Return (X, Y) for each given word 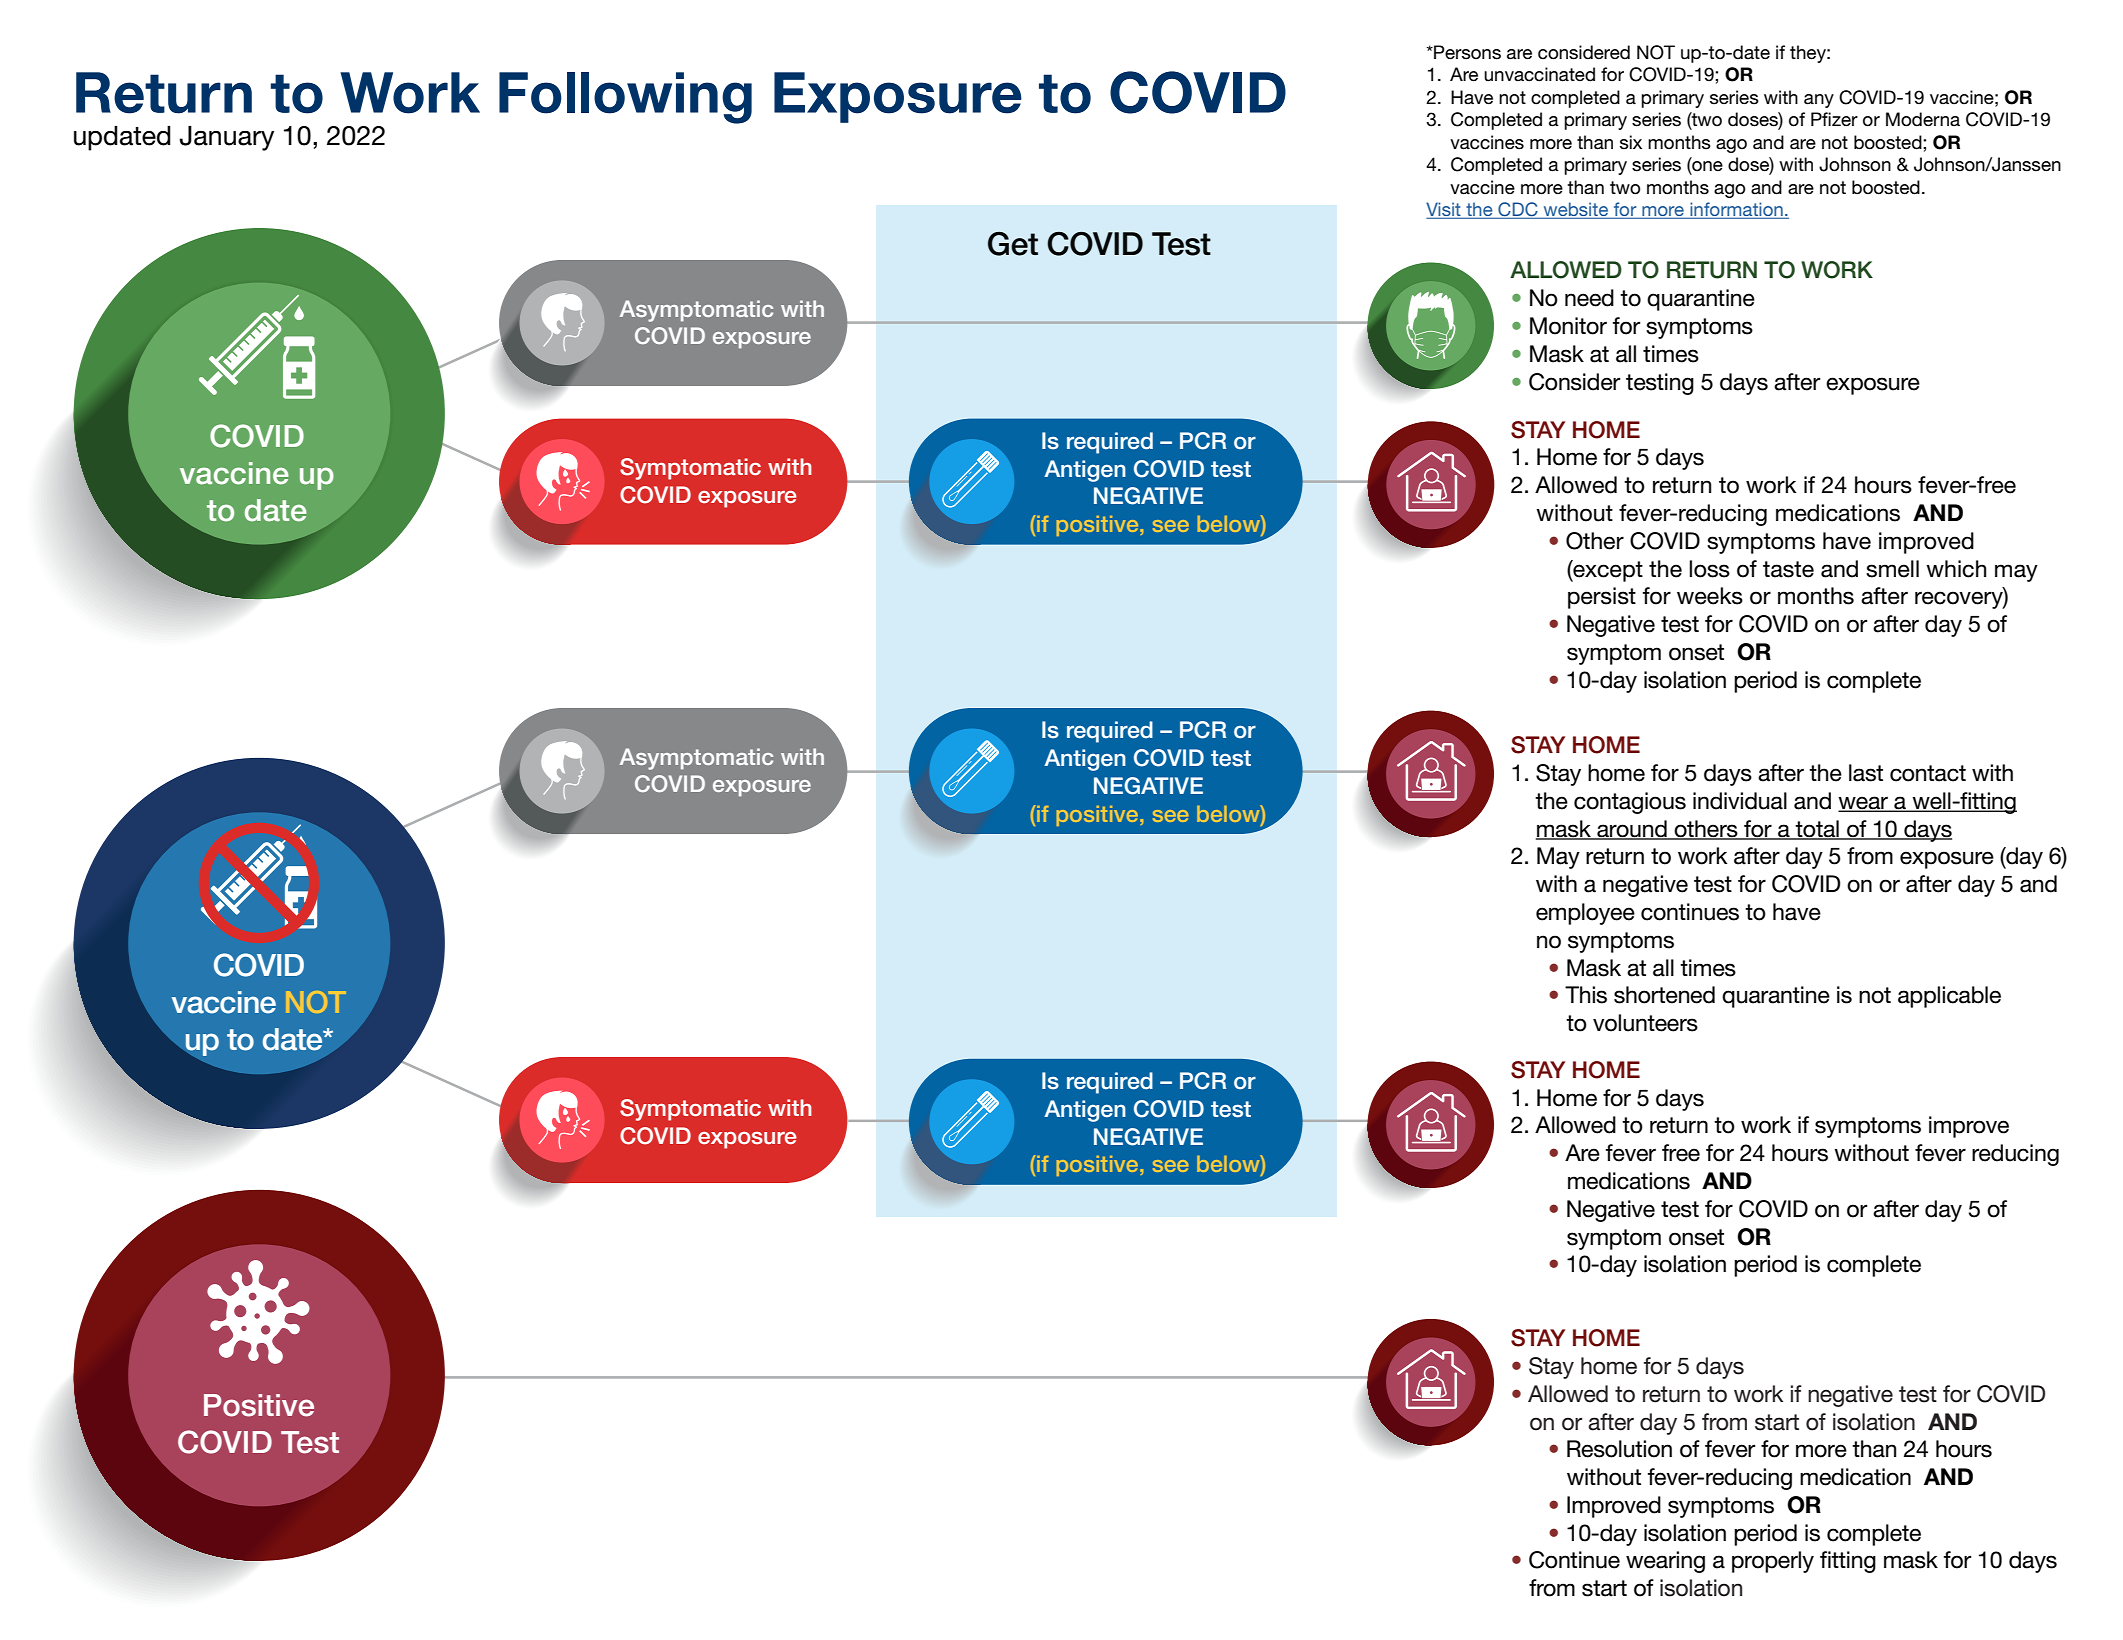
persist (1602, 598)
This (1586, 995)
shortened (1664, 995)
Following (625, 98)
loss (1709, 569)
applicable (1949, 997)
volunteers (1645, 1023)
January (227, 138)
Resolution (1619, 1449)
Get (1013, 244)
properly (1773, 1562)
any (1819, 101)
